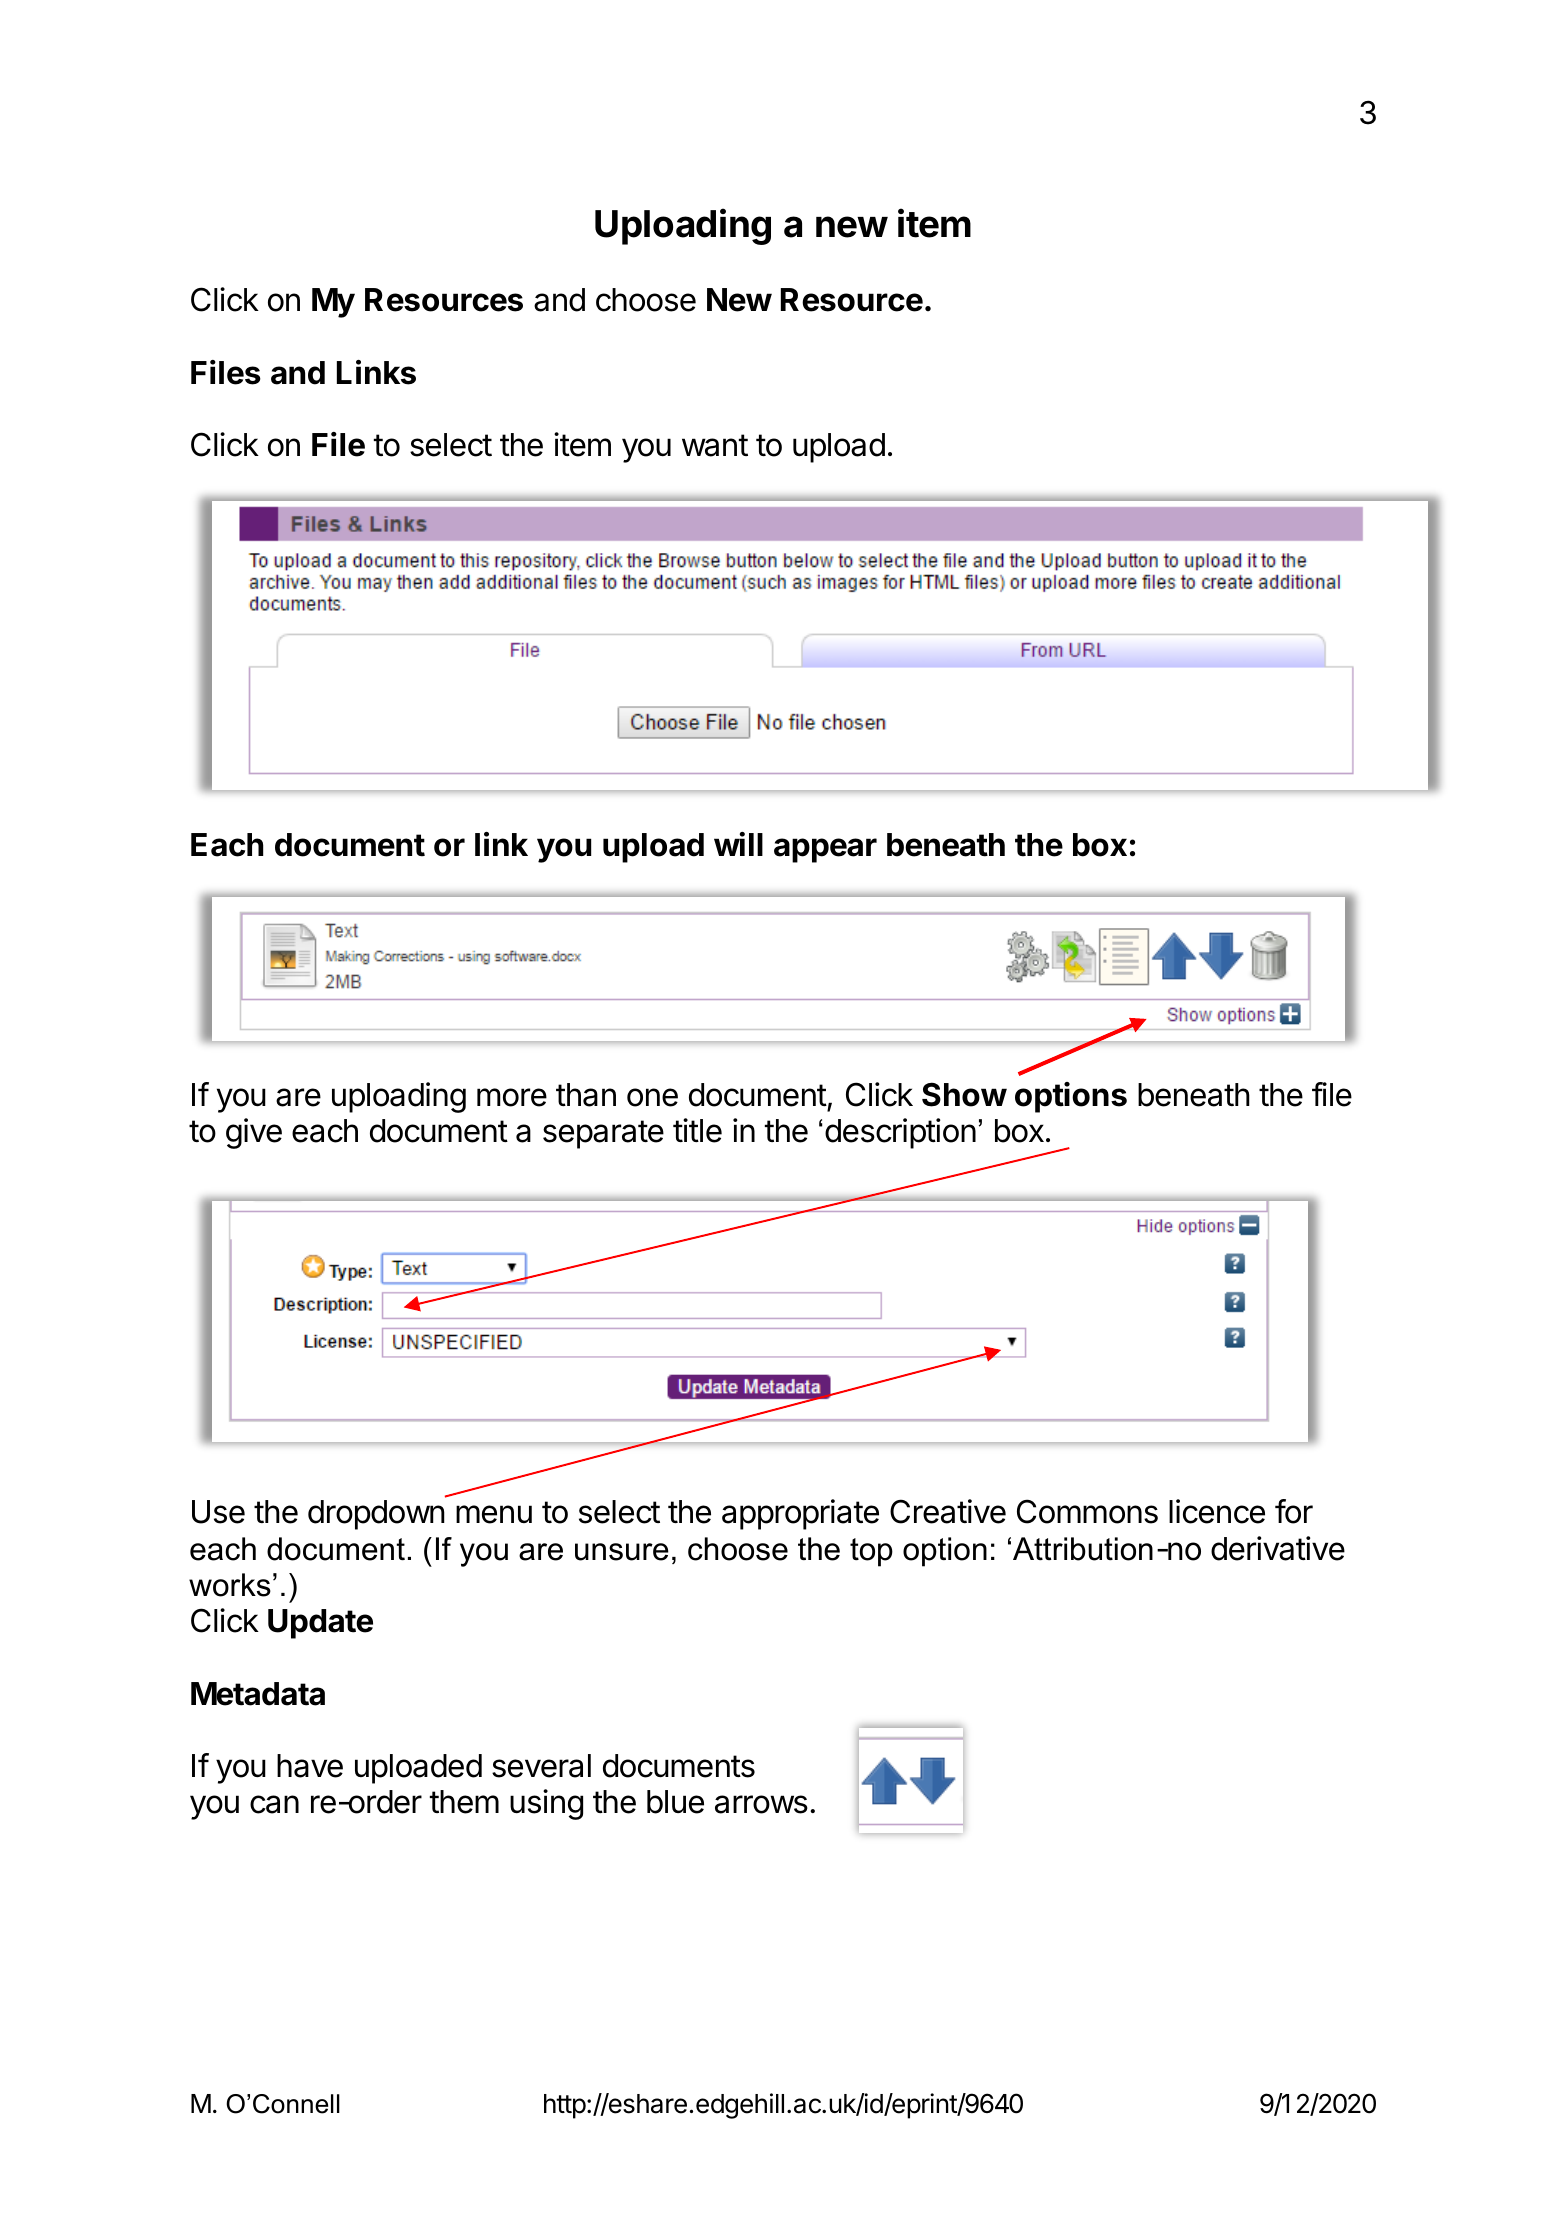 This document has height=2213, width=1565. I want to click on title, so click(697, 1130).
